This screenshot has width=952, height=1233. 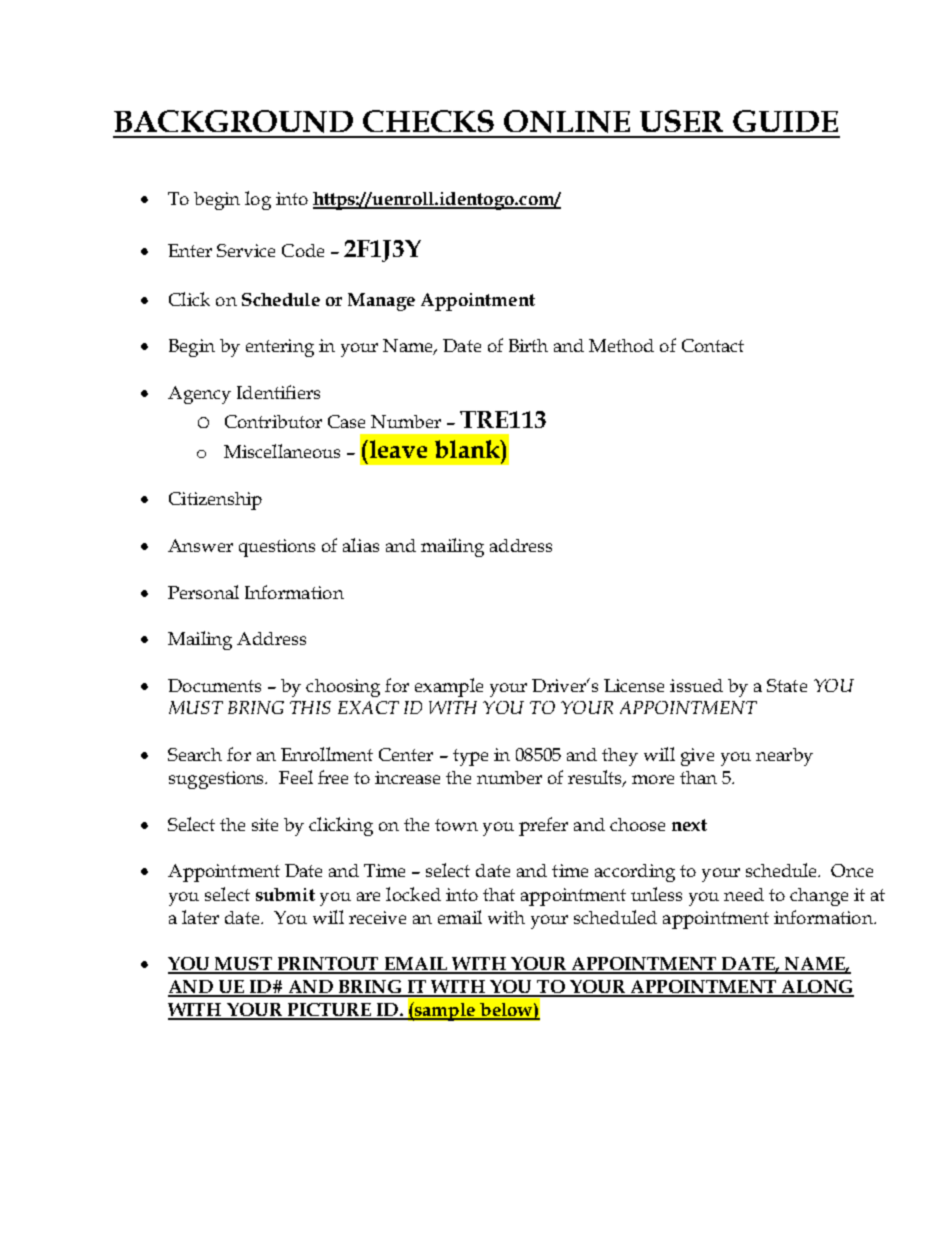 What do you see at coordinates (273, 421) in the screenshot?
I see `Contributor` at bounding box center [273, 421].
